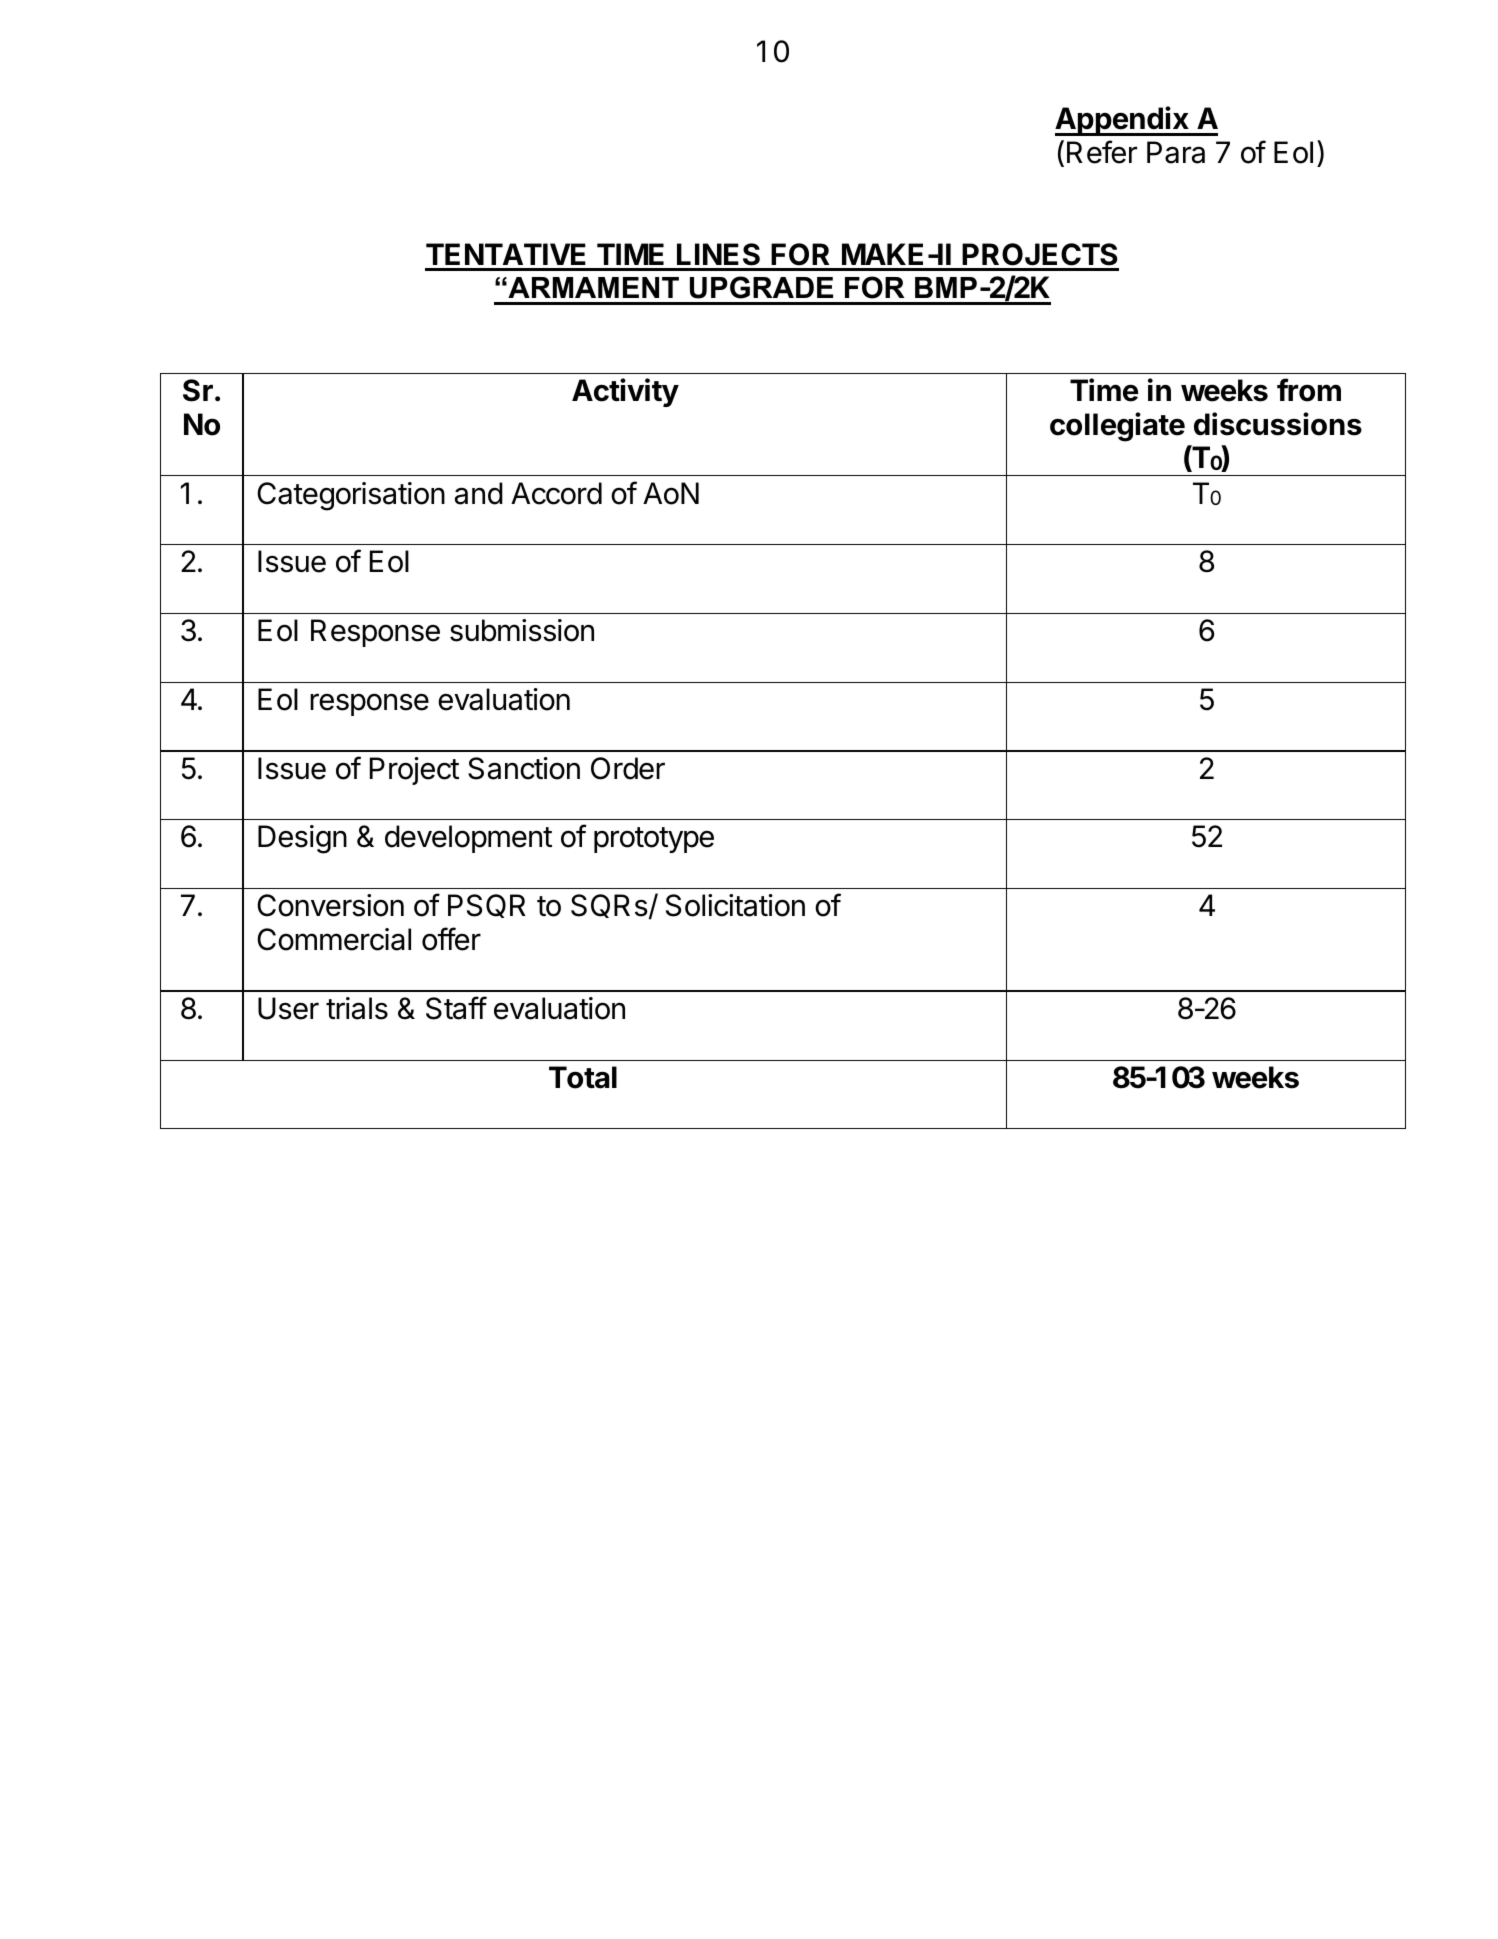 This screenshot has width=1498, height=1939. What do you see at coordinates (1309, 390) in the screenshot?
I see `from` at bounding box center [1309, 390].
